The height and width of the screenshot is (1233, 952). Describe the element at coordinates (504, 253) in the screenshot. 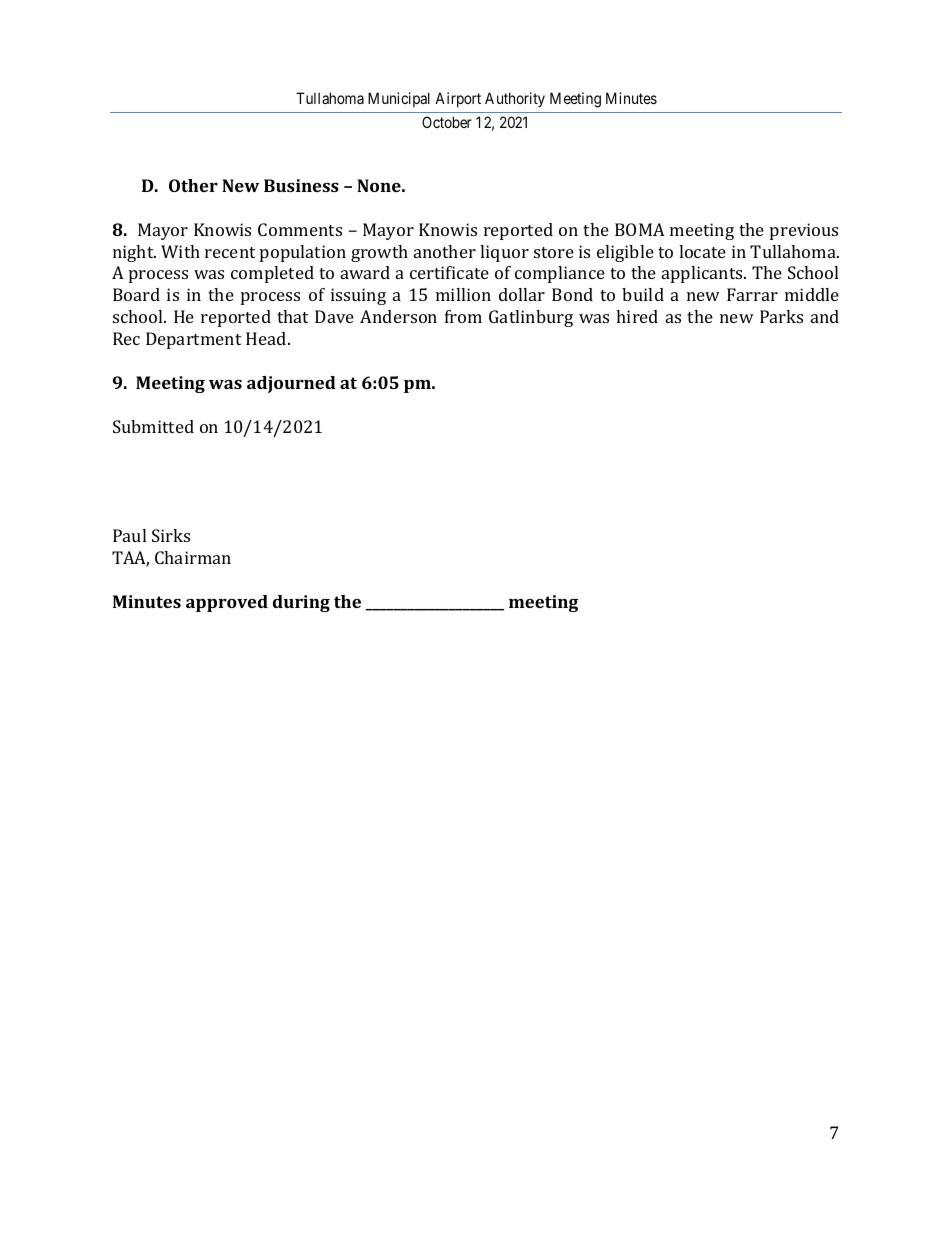

I see `liquor` at that location.
